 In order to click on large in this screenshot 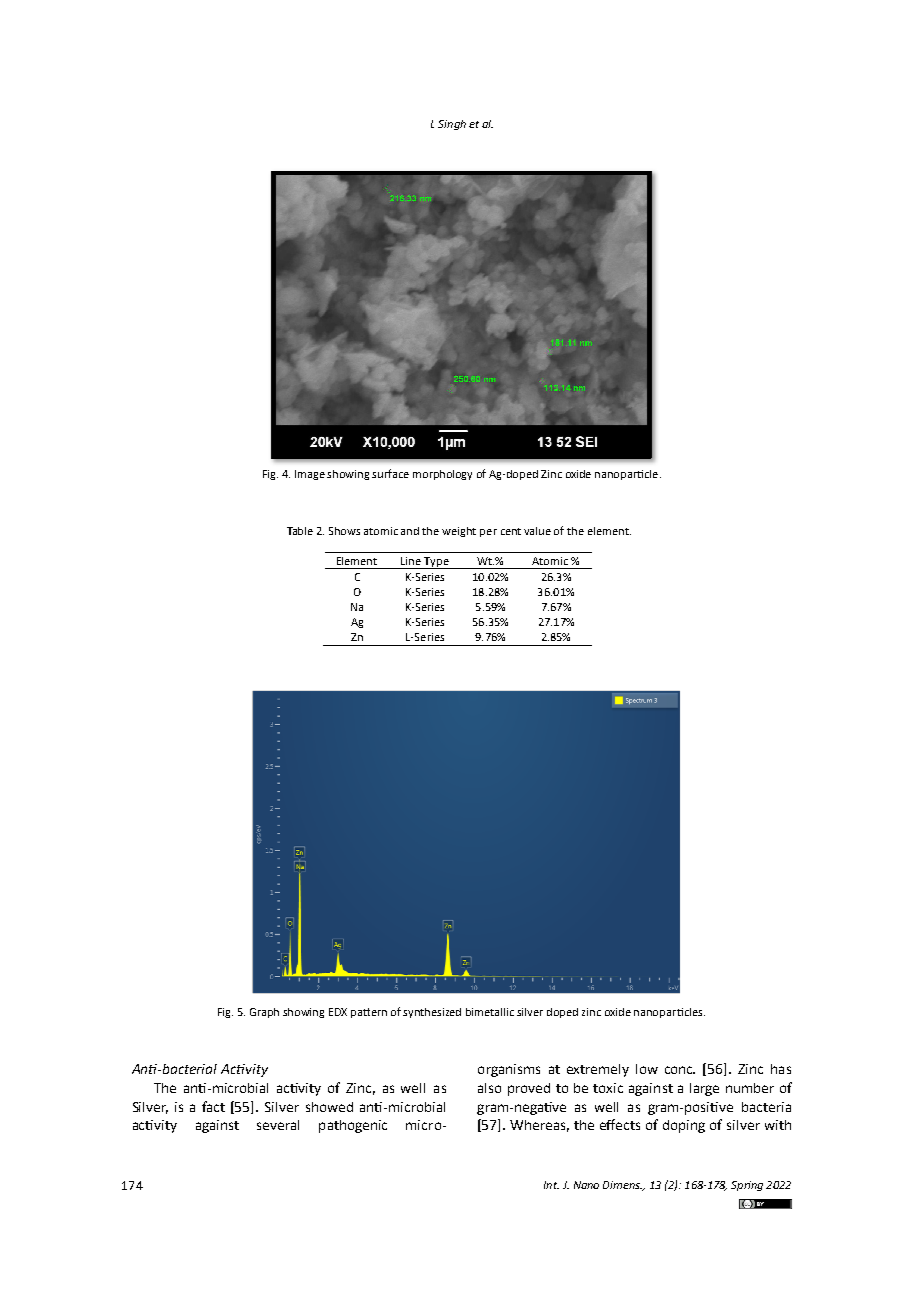, I will do `click(704, 1089)`.
